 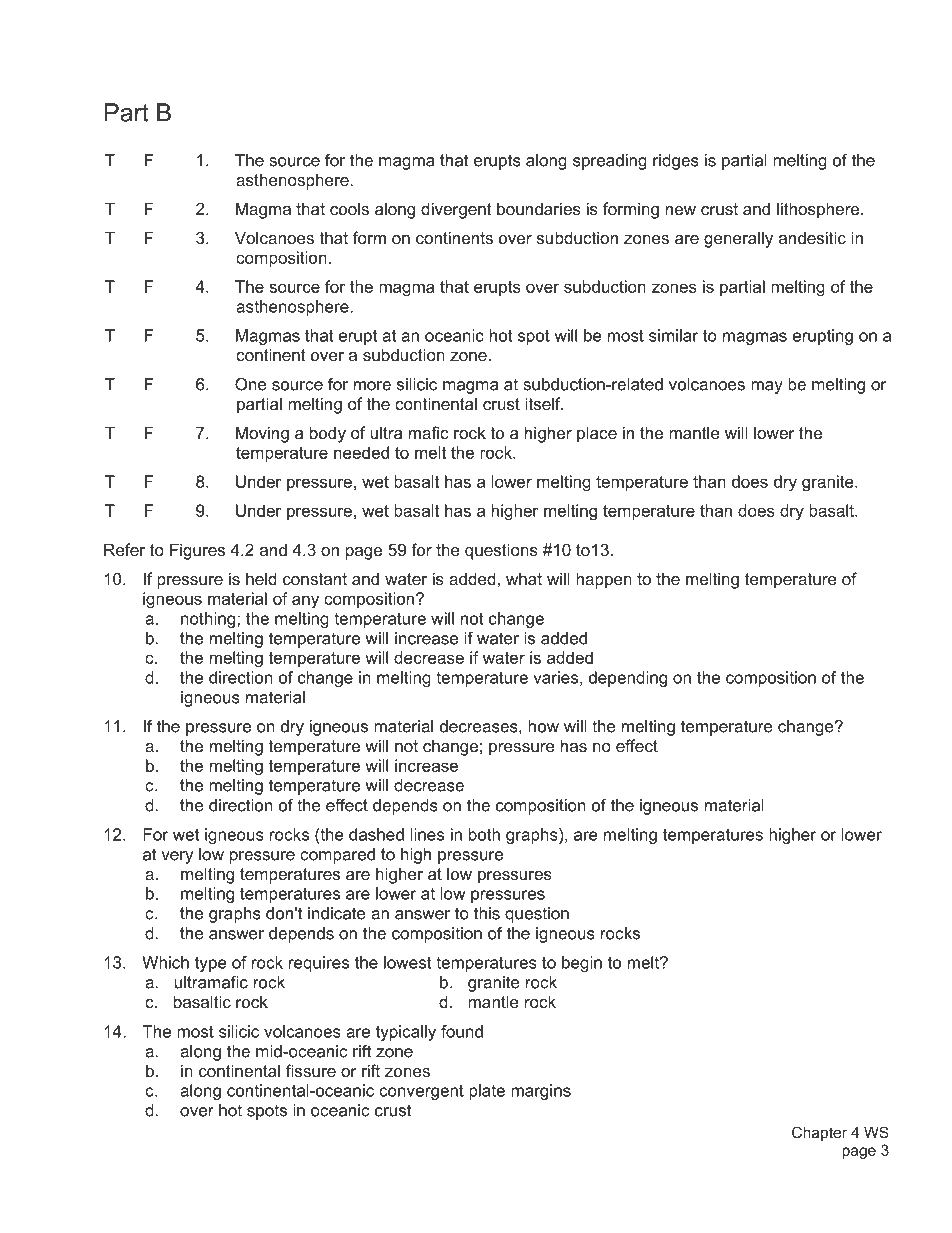 I want to click on cools, so click(x=349, y=208).
